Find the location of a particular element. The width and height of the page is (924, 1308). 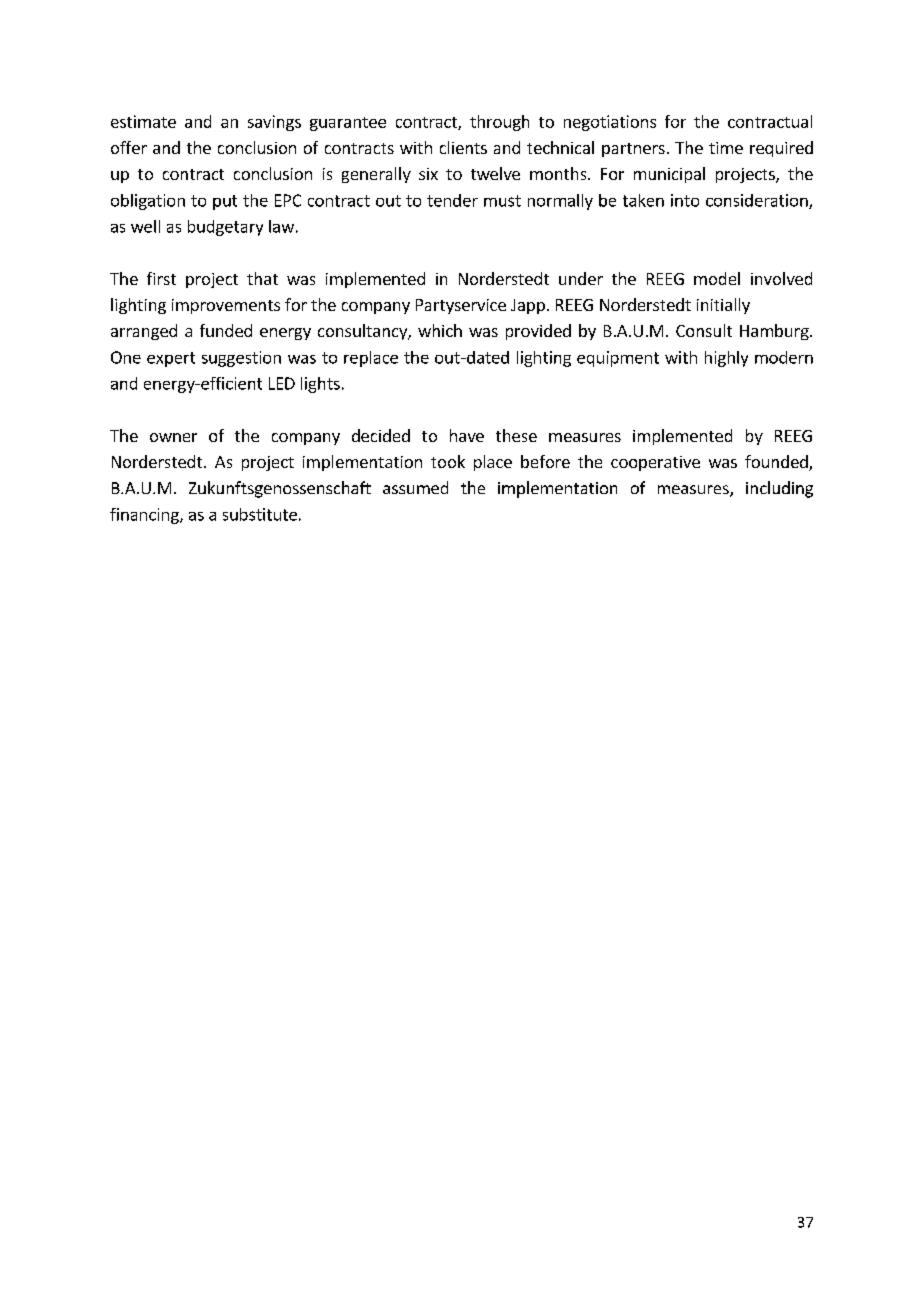

time is located at coordinates (726, 148).
